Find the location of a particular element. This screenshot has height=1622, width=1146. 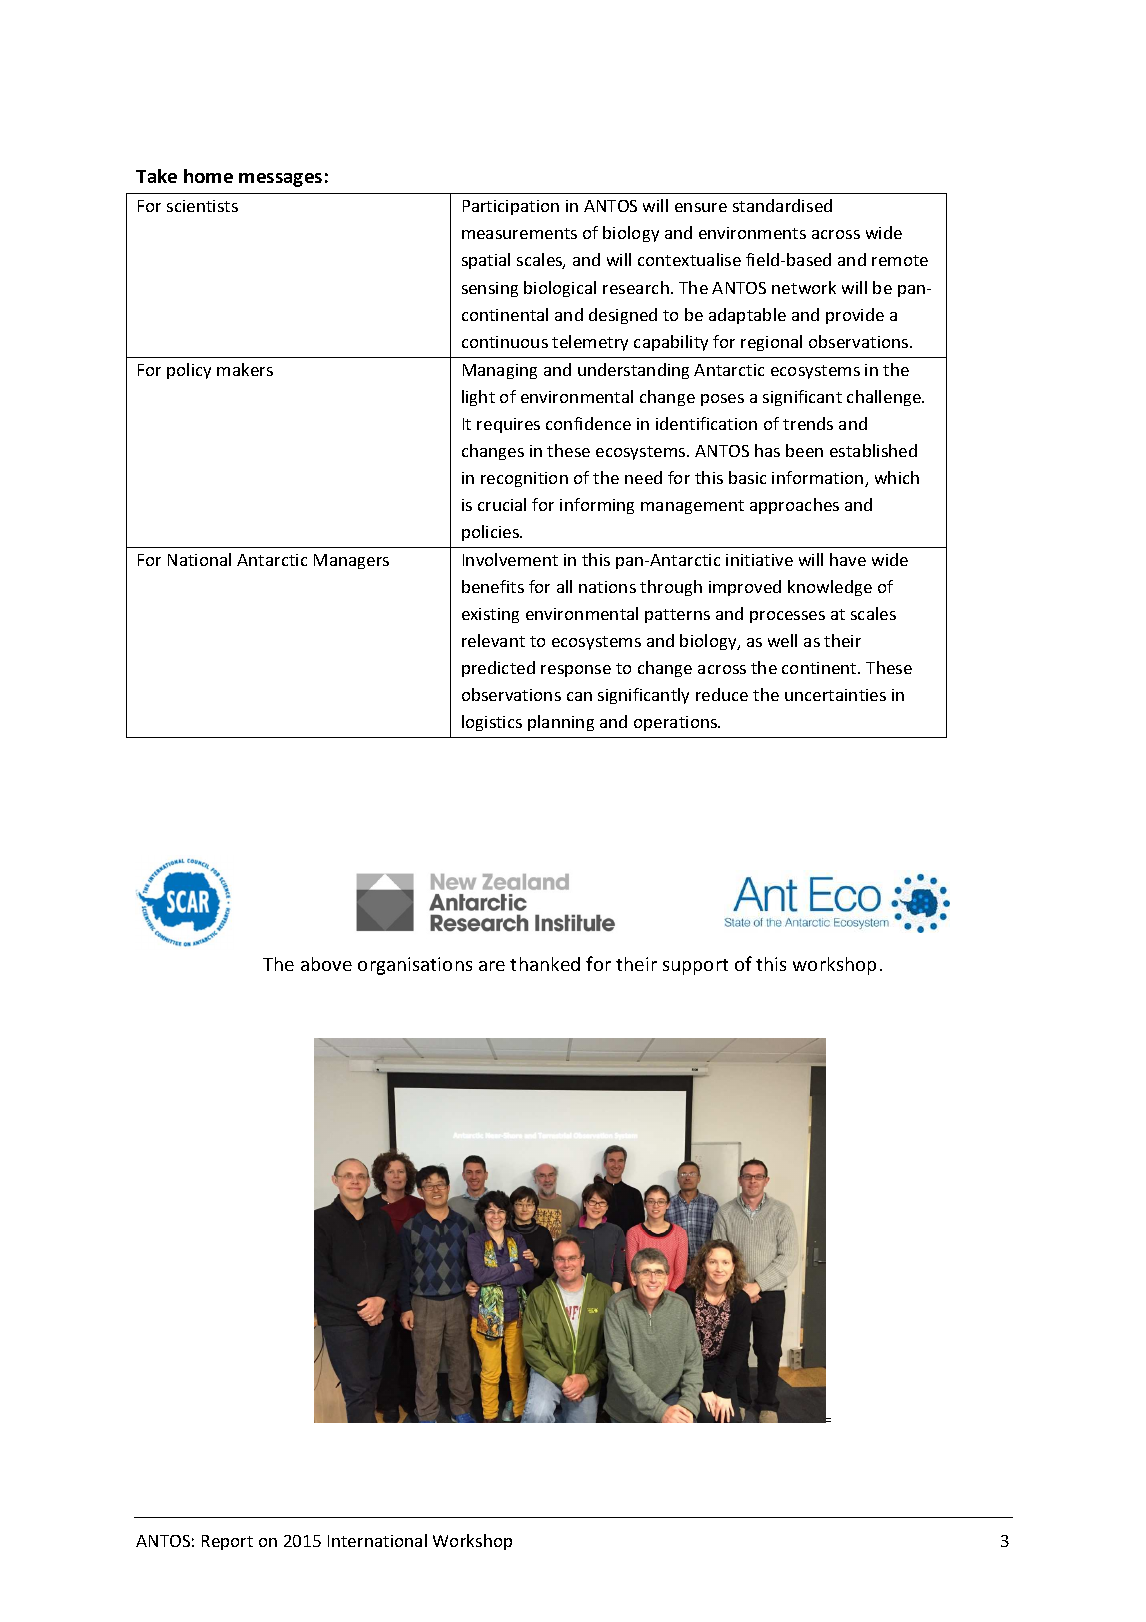

above is located at coordinates (326, 964).
